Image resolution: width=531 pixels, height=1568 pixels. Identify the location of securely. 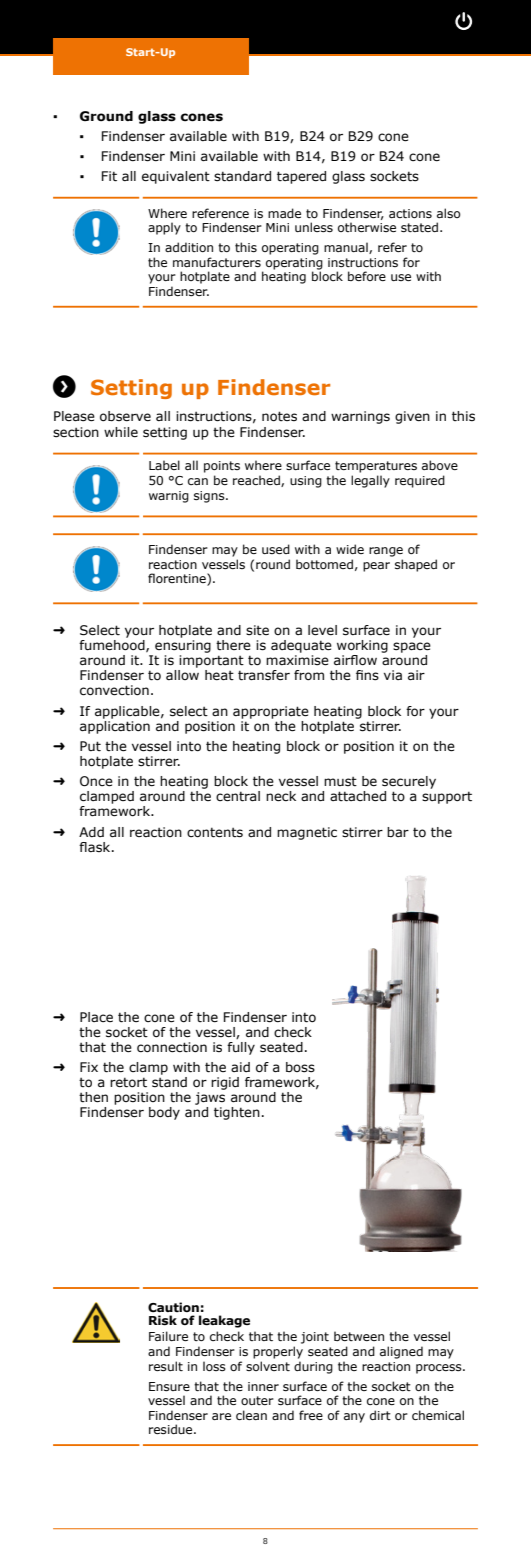
(409, 782).
